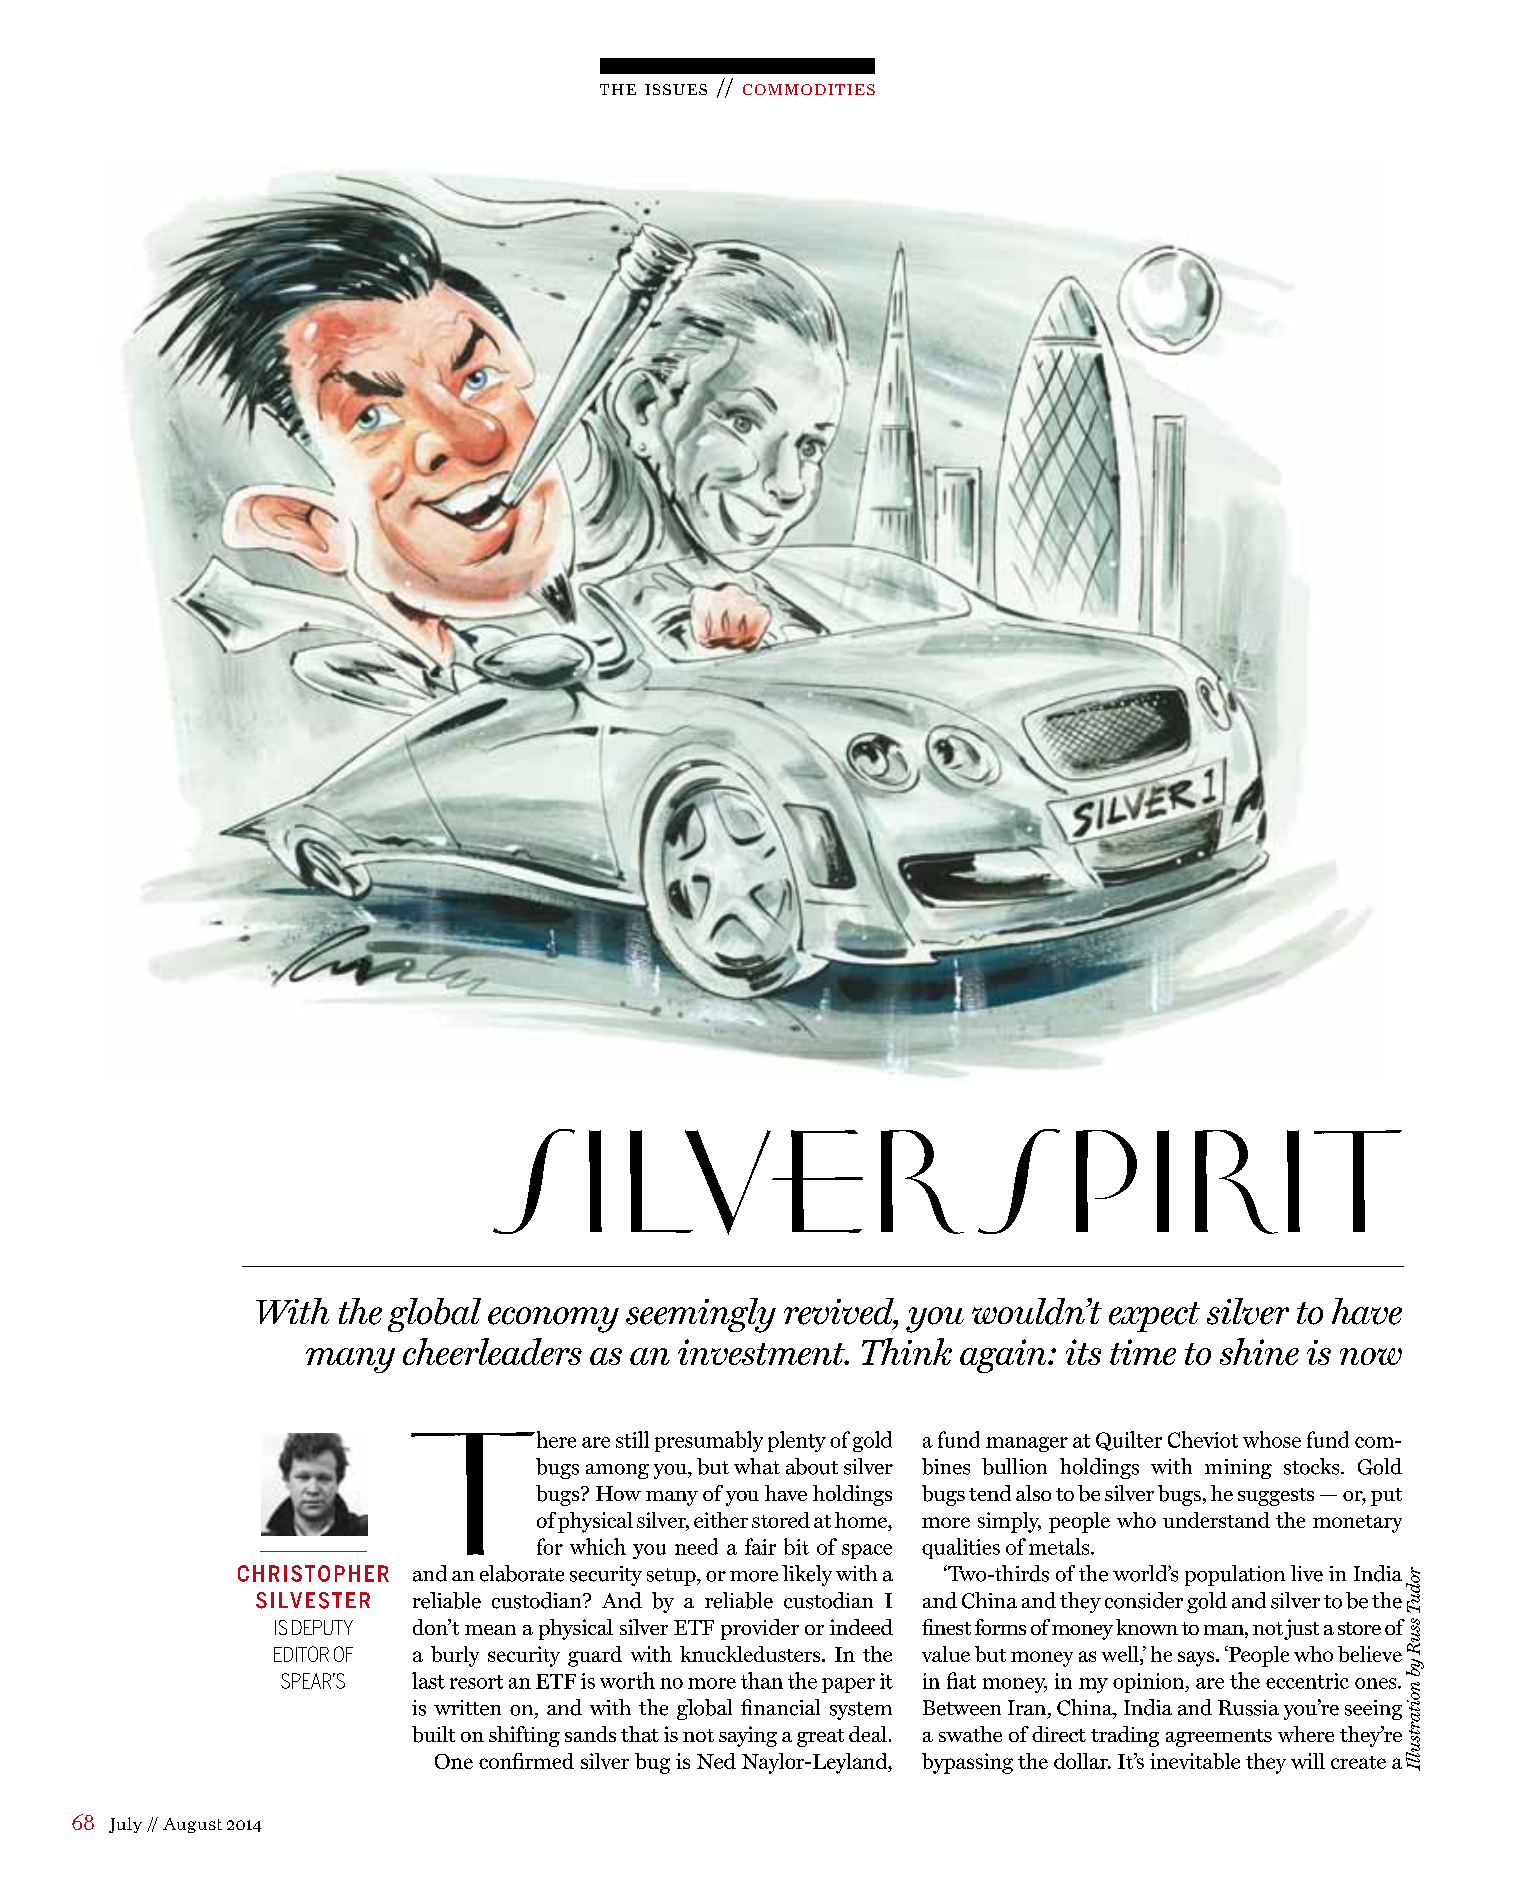  Describe the element at coordinates (701, 1315) in the document. I see `seemingly` at that location.
